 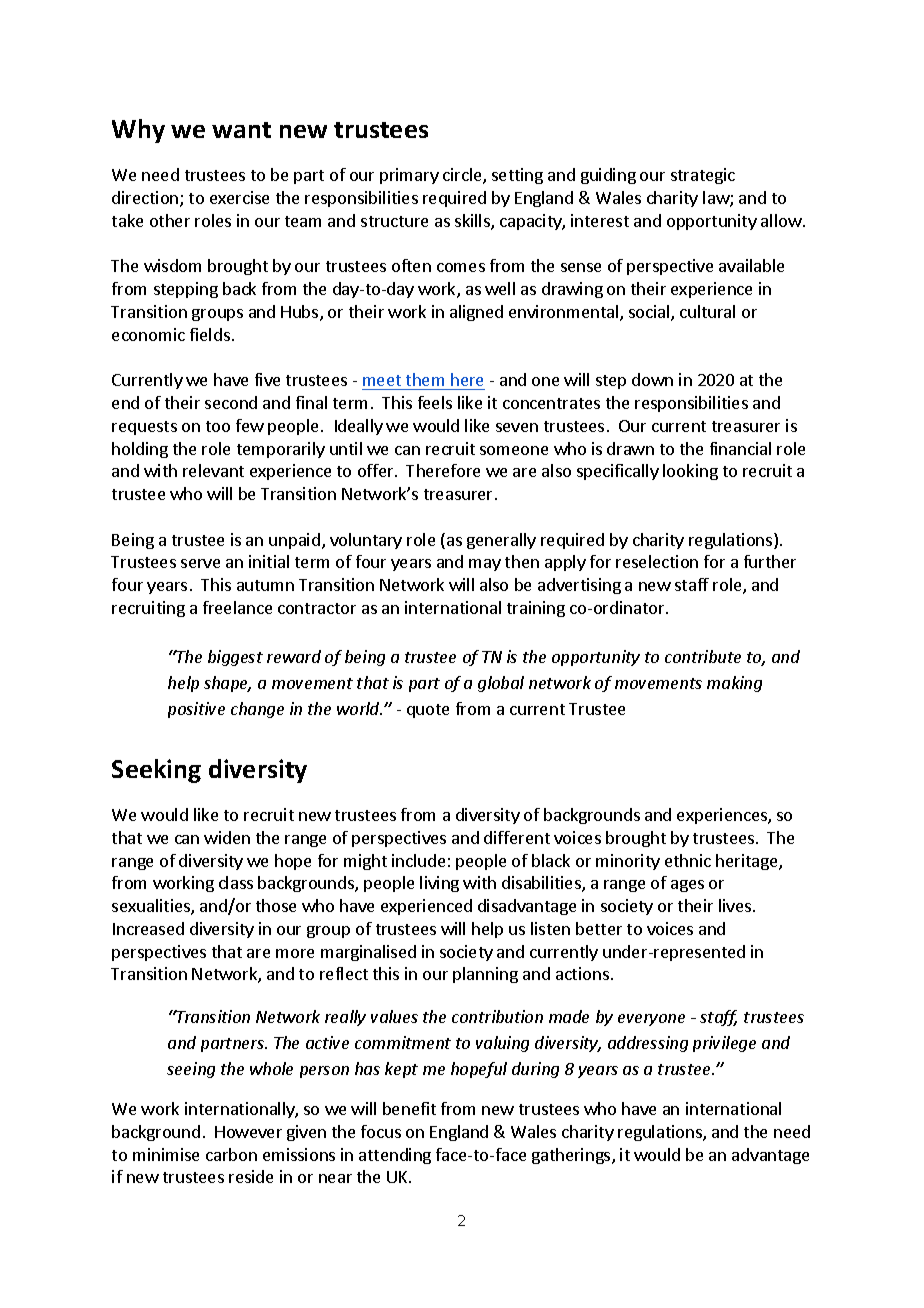 I want to click on strategic, so click(x=703, y=176).
